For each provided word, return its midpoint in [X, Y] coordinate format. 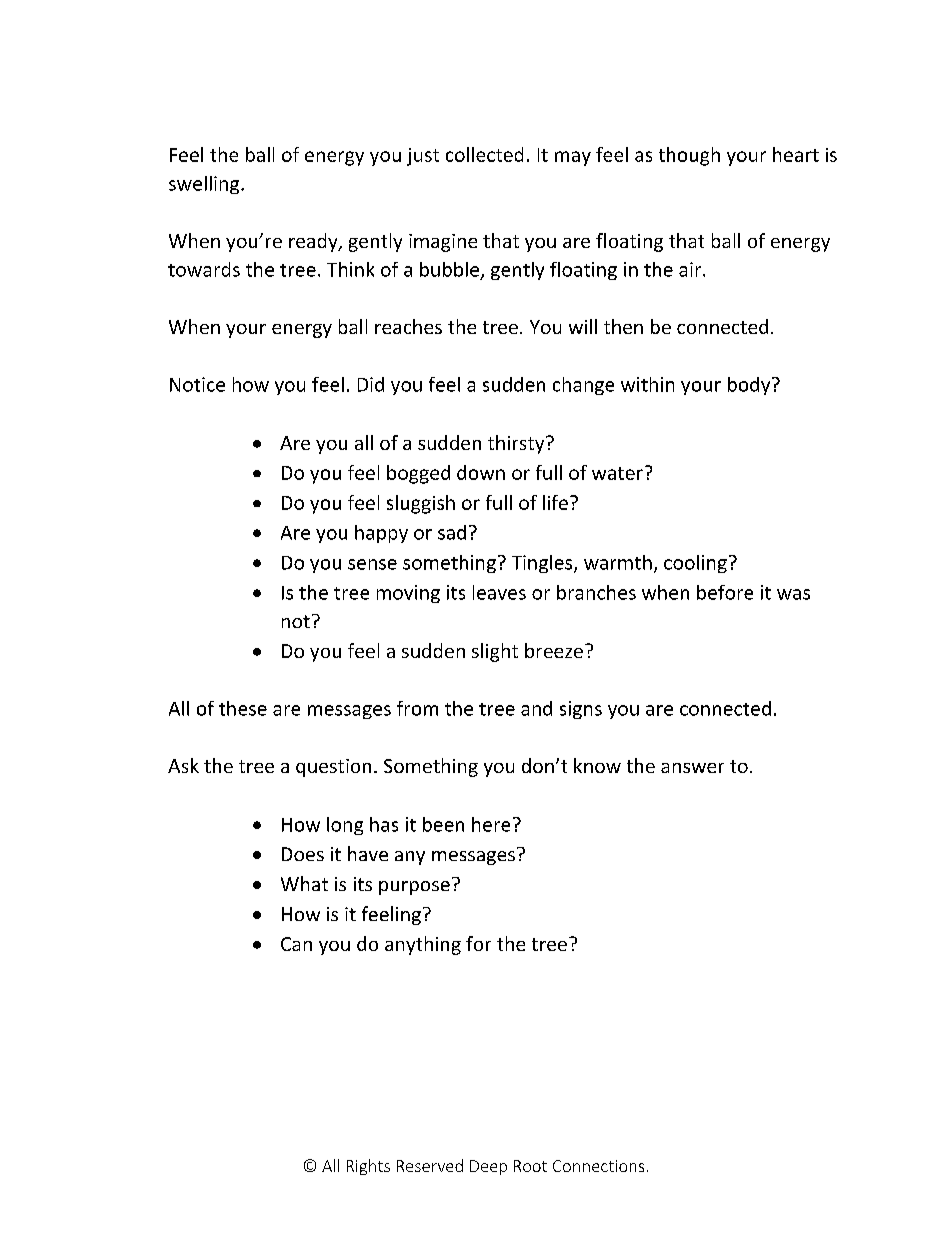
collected [484, 154]
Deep [488, 1167]
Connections [598, 1166]
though [689, 156]
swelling [205, 185]
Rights [368, 1167]
